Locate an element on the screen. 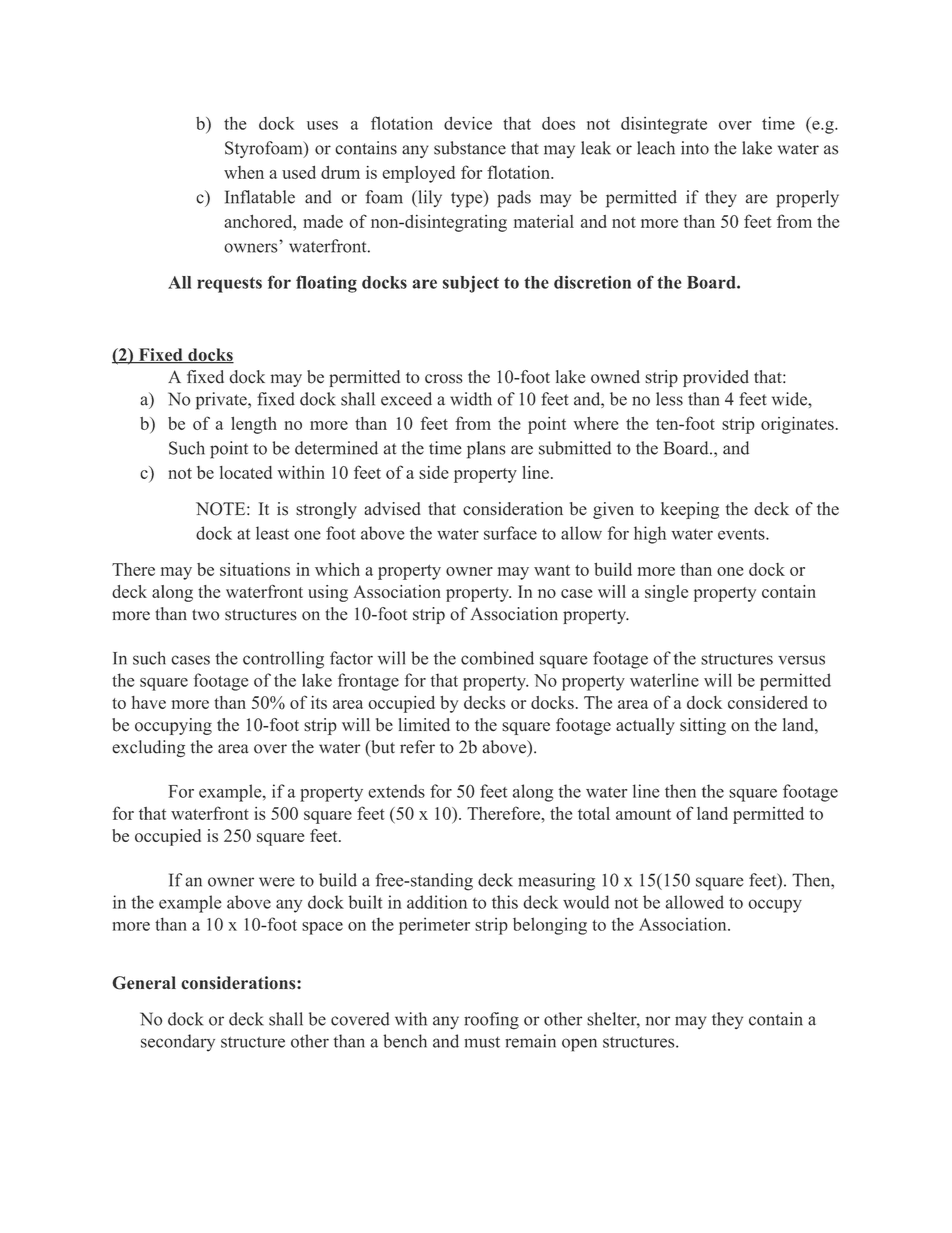  situations is located at coordinates (255, 569).
